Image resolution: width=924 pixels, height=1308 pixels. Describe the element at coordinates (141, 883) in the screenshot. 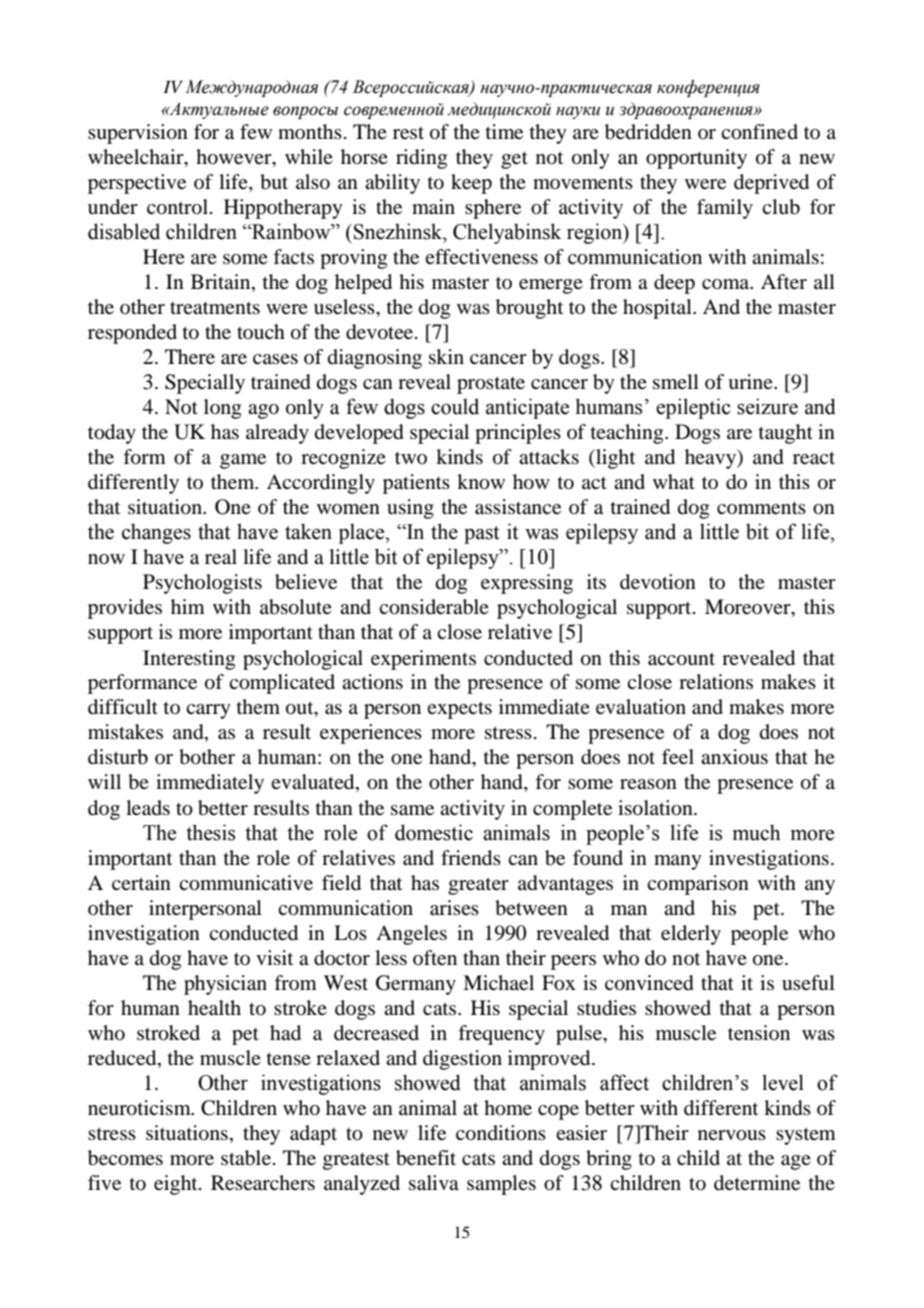

I see `certain` at that location.
